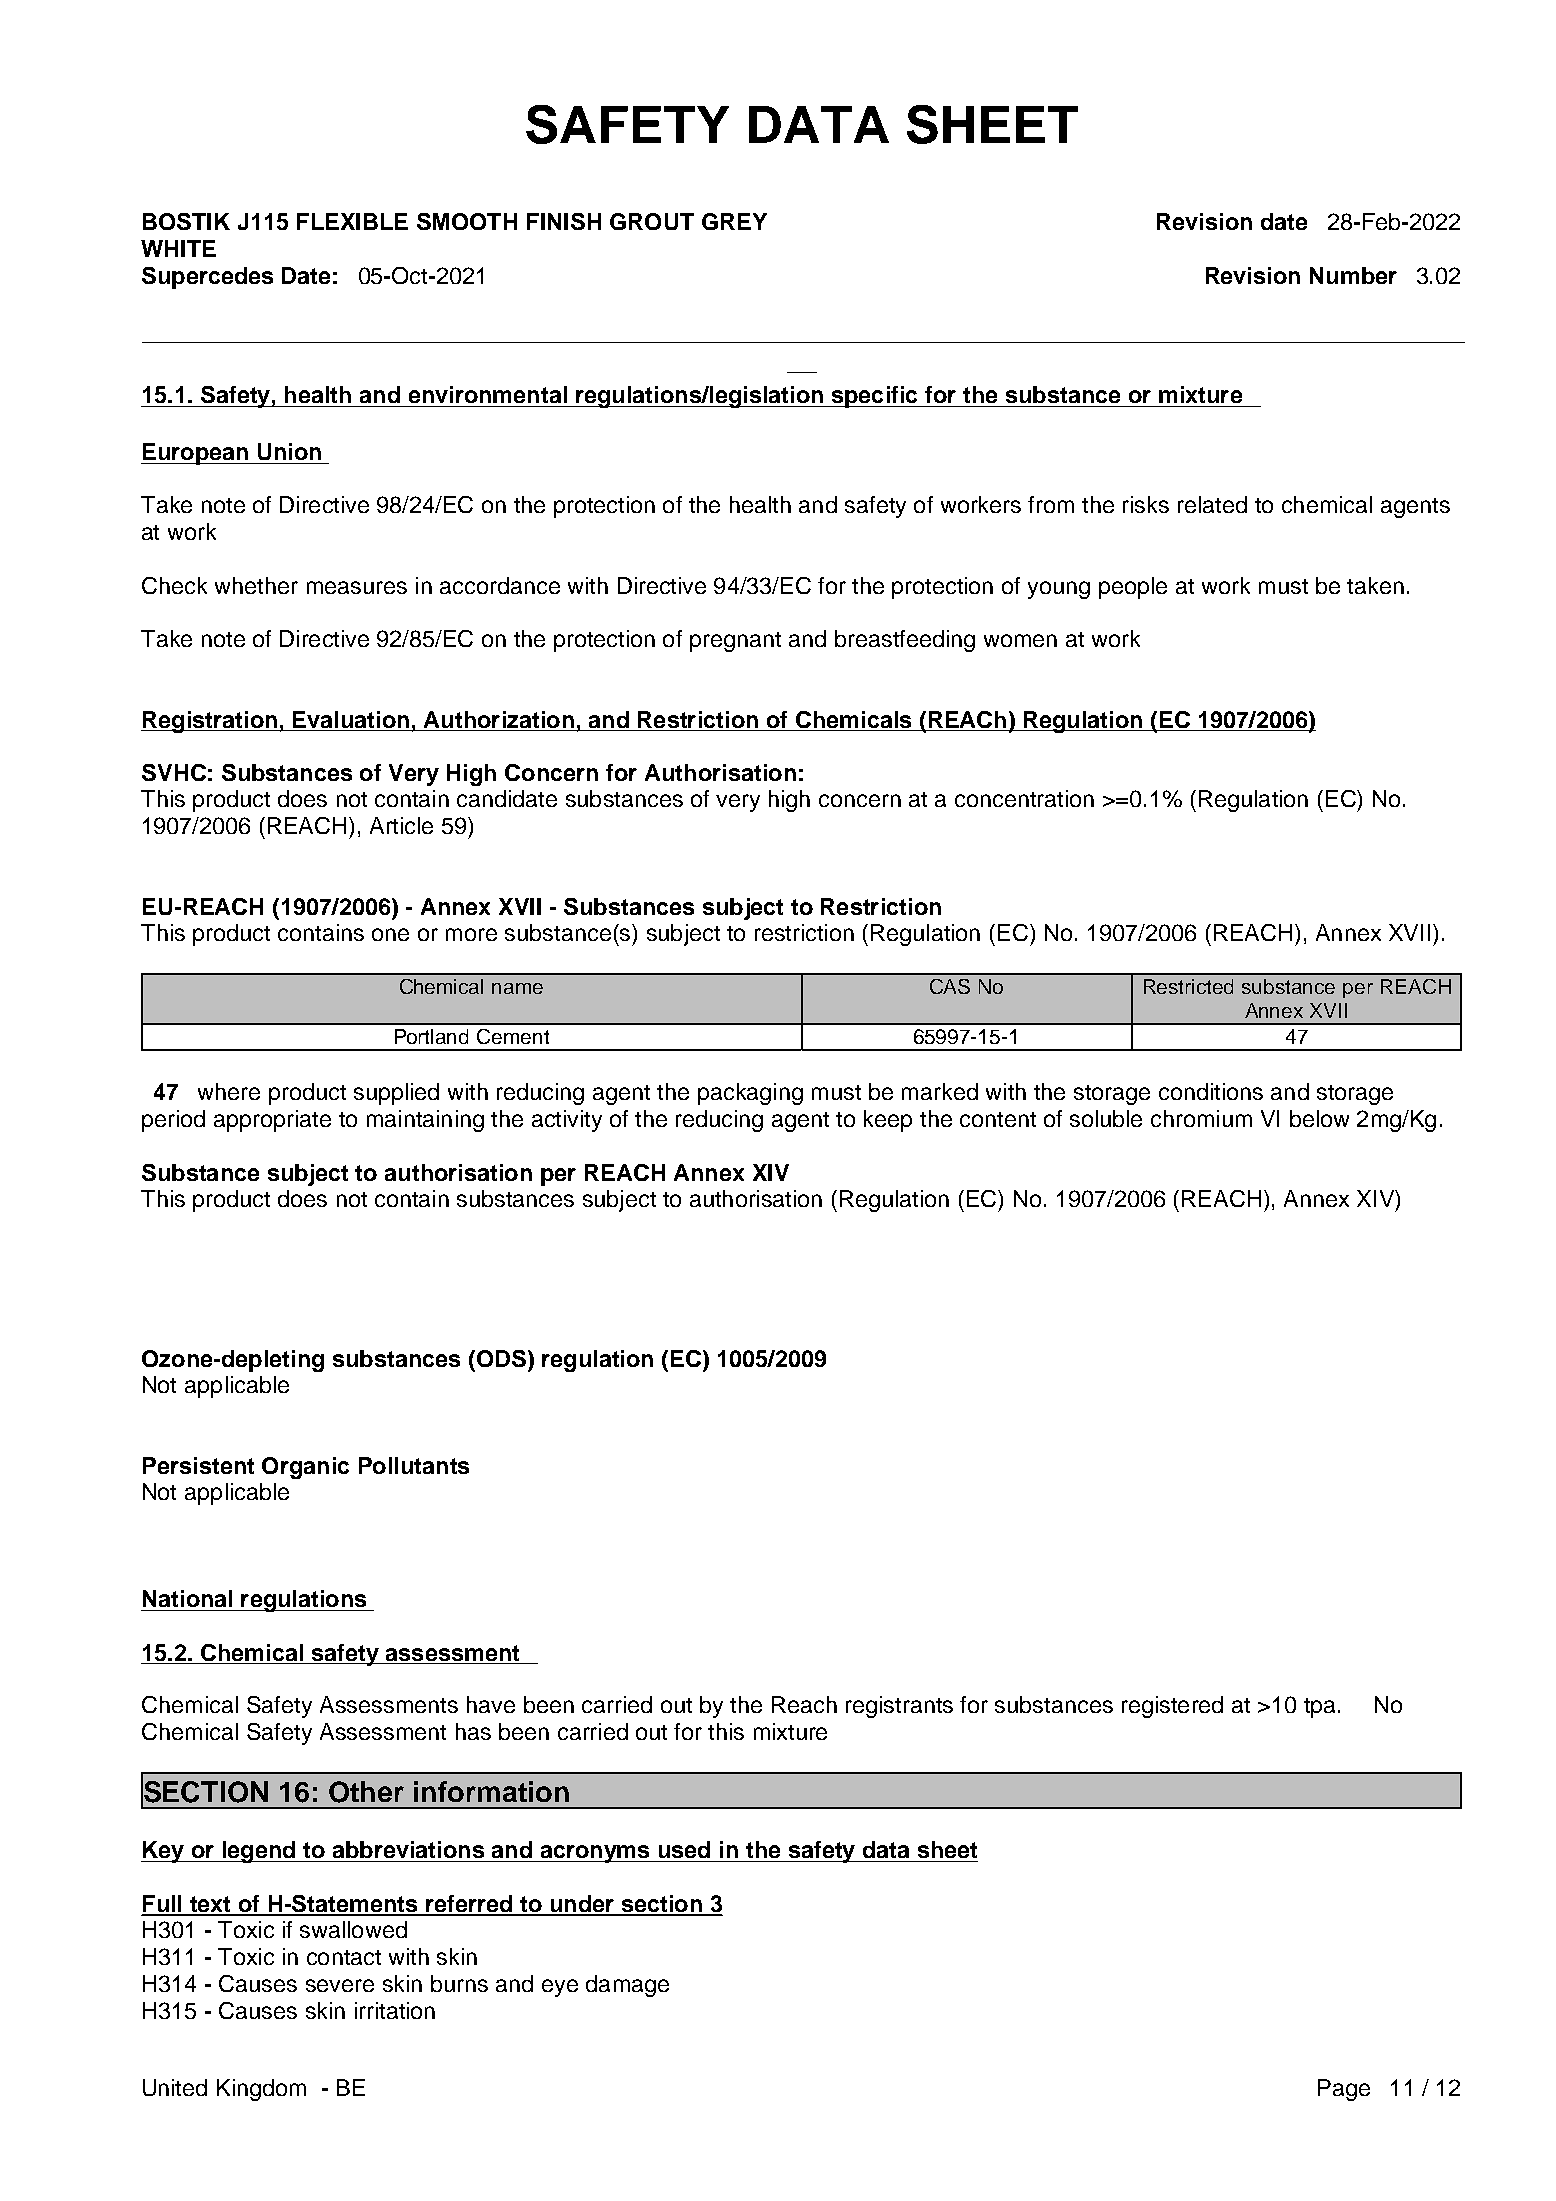 This screenshot has height=2201, width=1556. What do you see at coordinates (272, 1121) in the screenshot?
I see `appropriate` at bounding box center [272, 1121].
